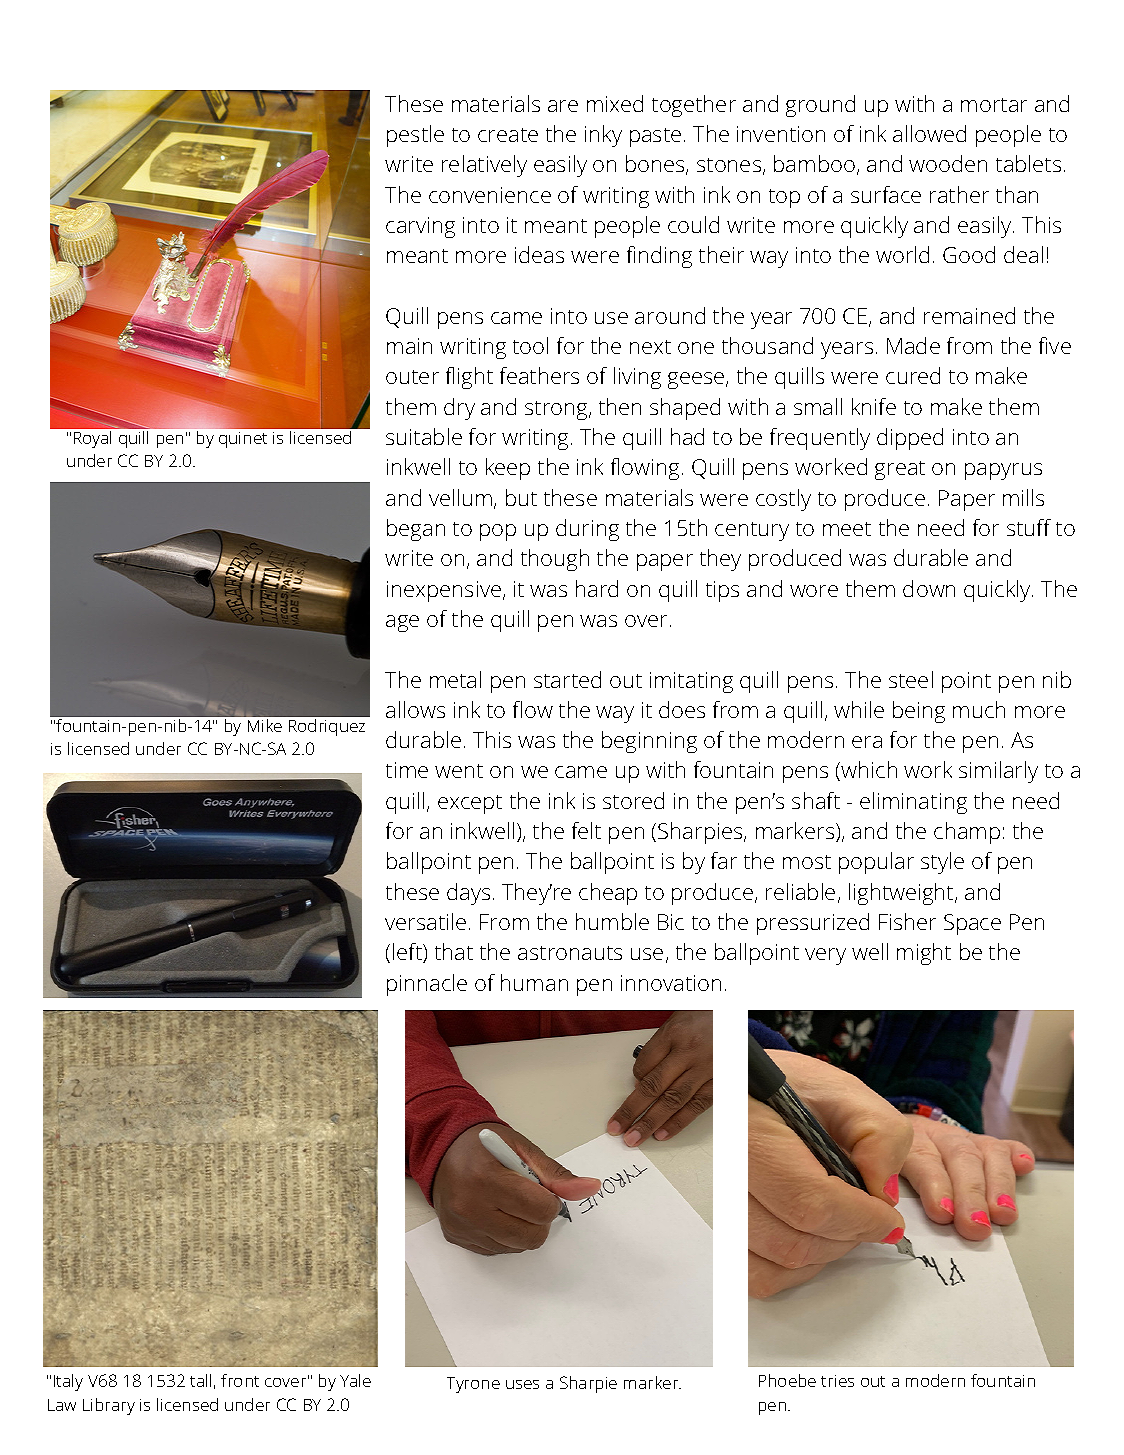 The height and width of the screenshot is (1455, 1124). What do you see at coordinates (570, 953) in the screenshot?
I see `astronauts` at bounding box center [570, 953].
